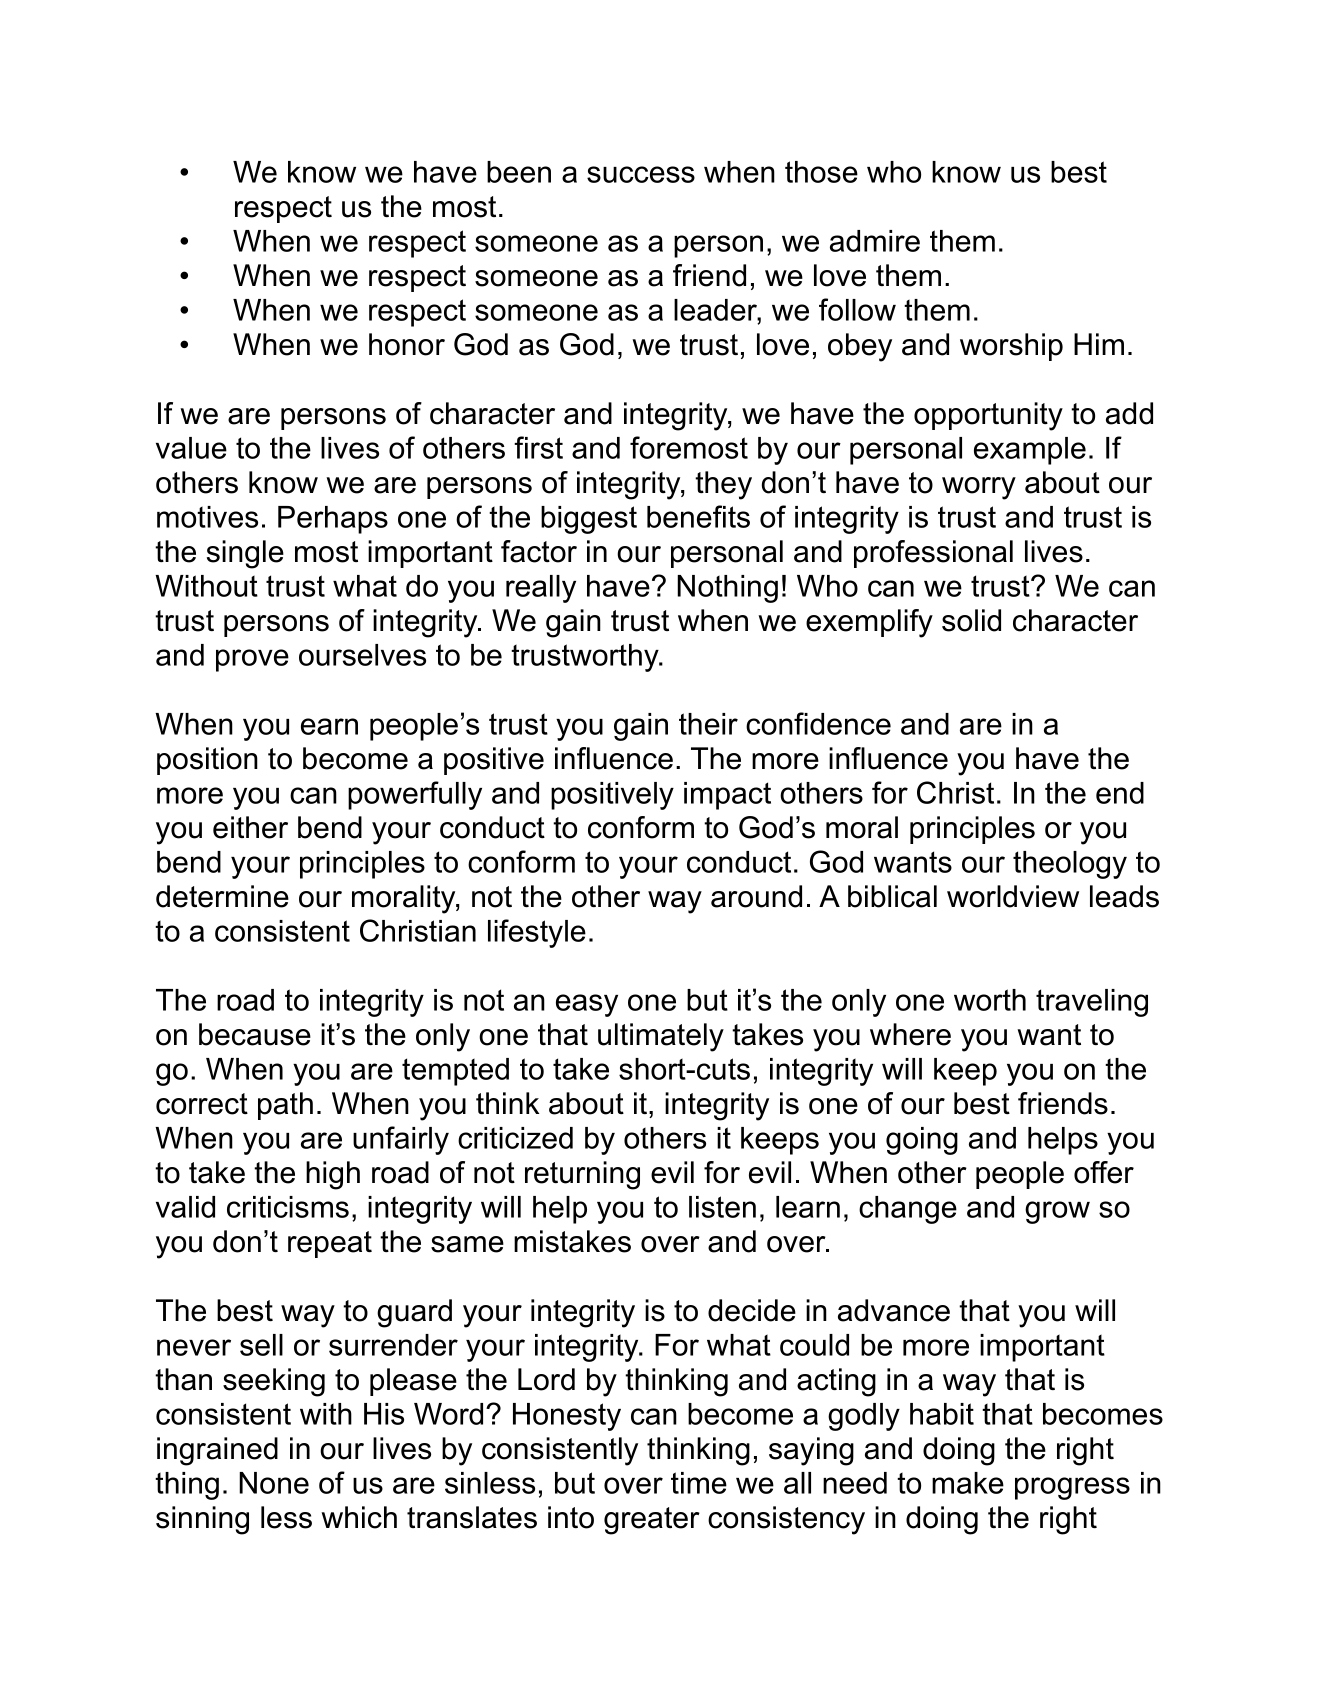  What do you see at coordinates (641, 174) in the screenshot?
I see `success` at bounding box center [641, 174].
